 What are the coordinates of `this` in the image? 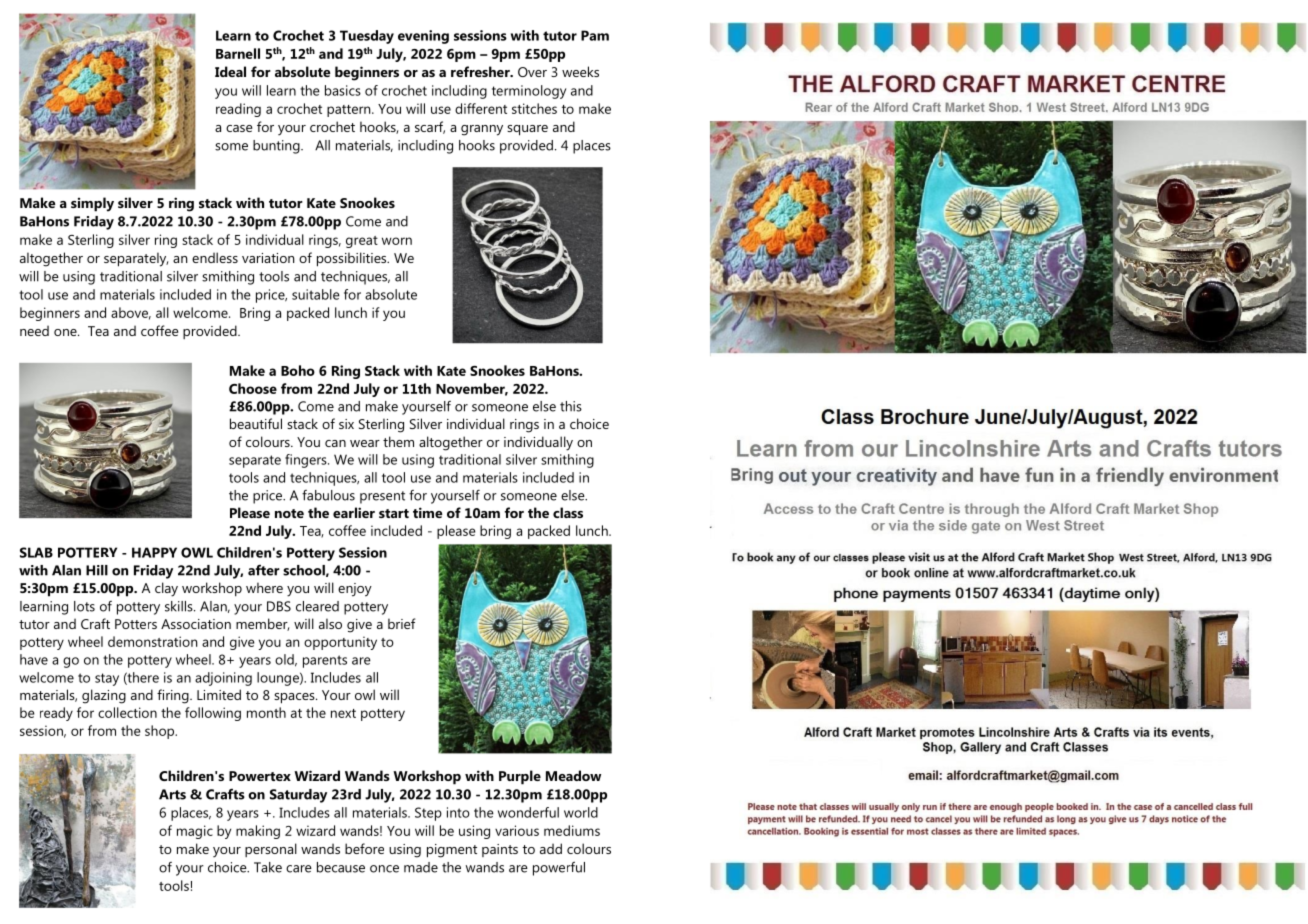 It's located at (571, 406).
